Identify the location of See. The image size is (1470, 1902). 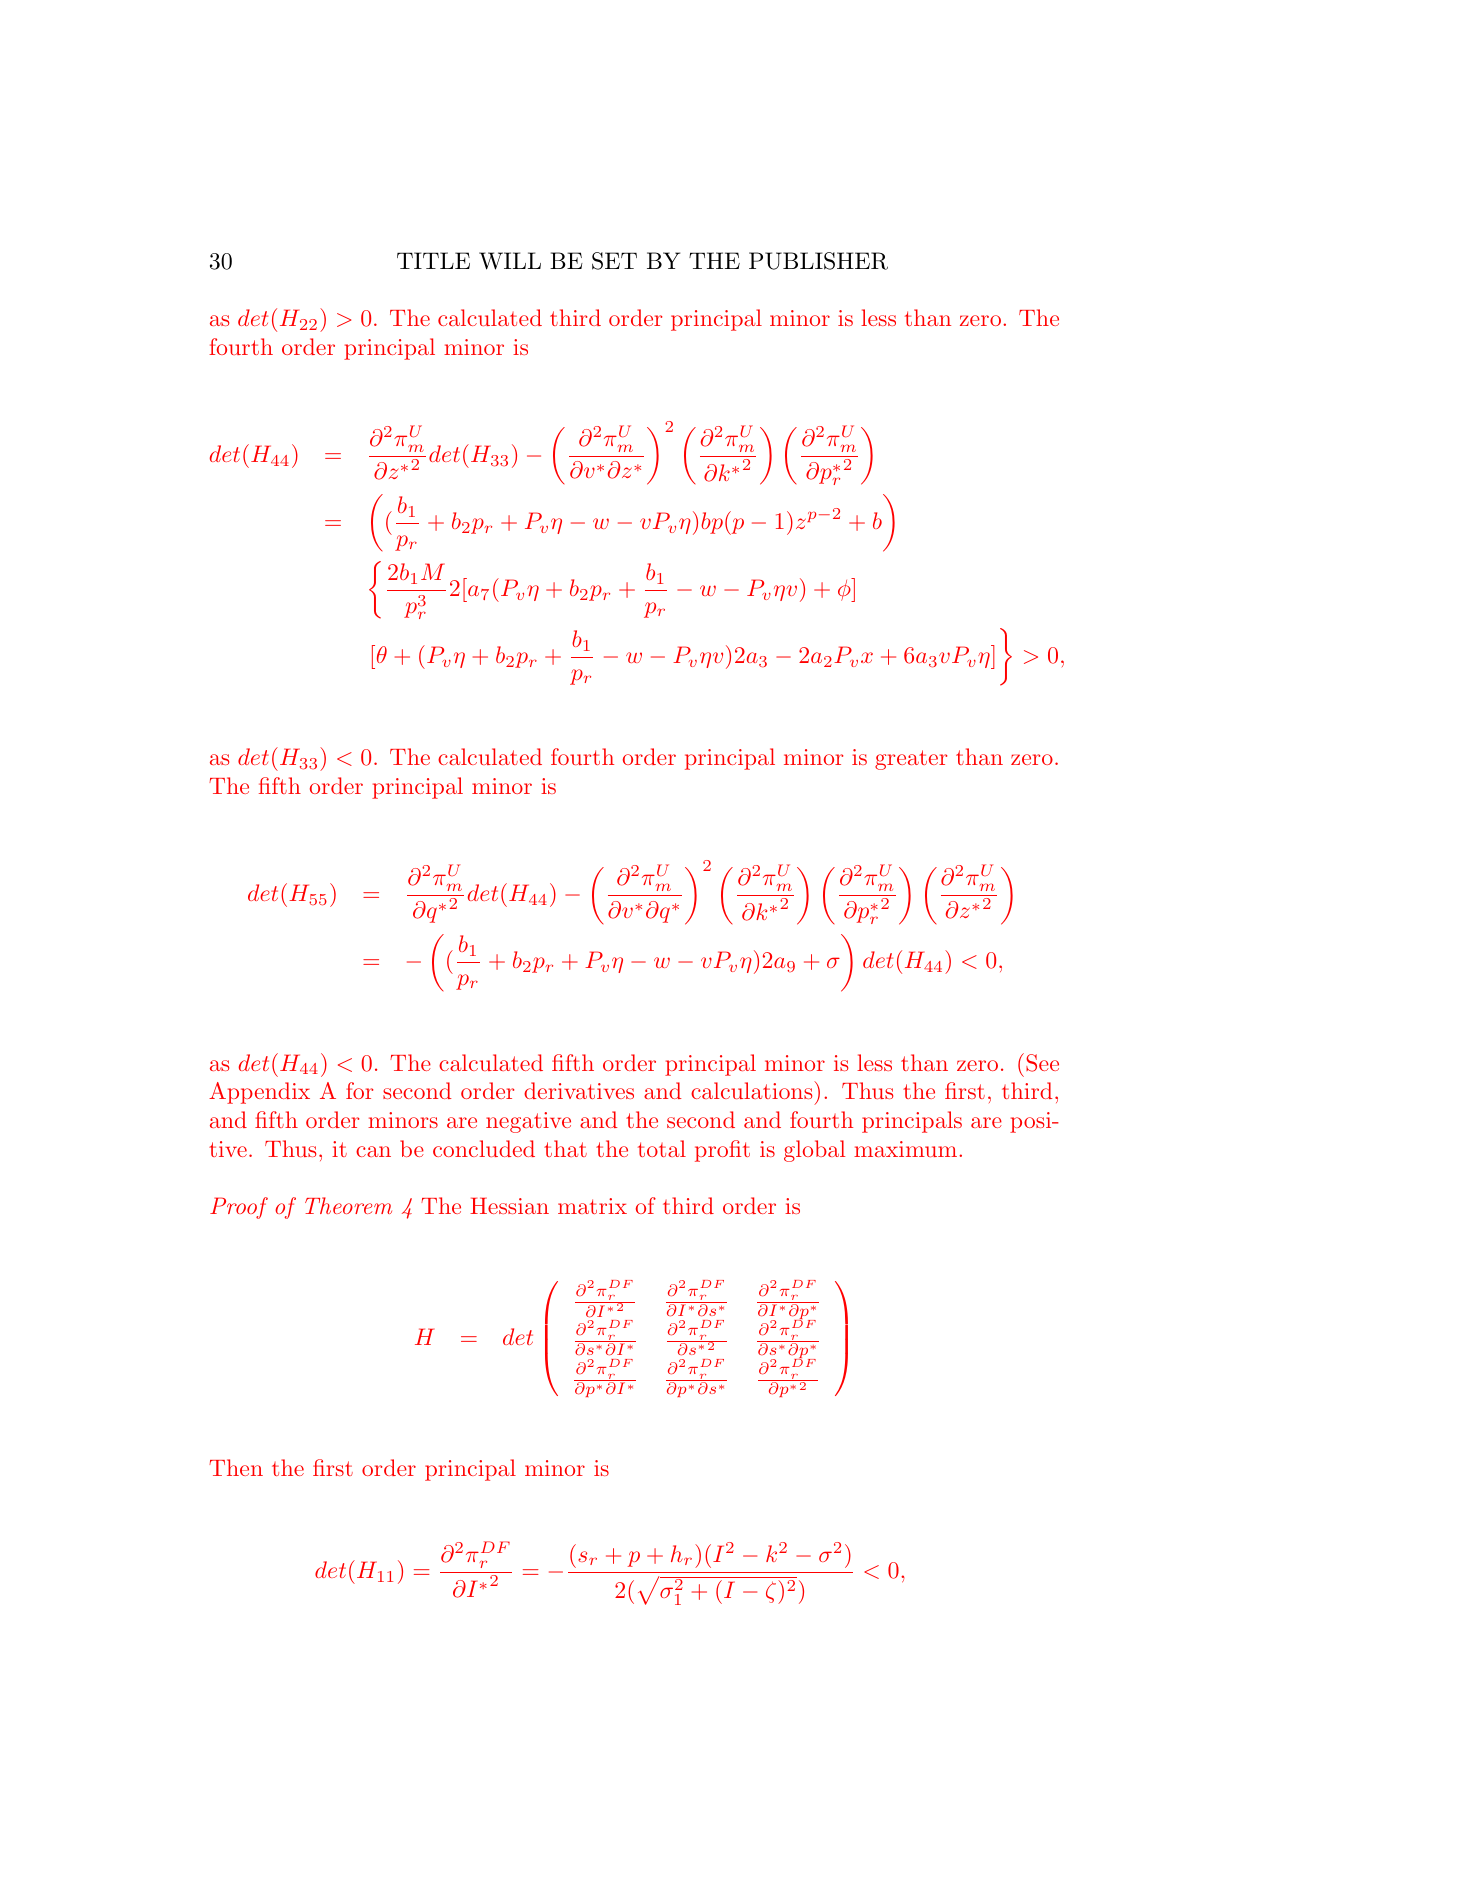
(1042, 1063).
